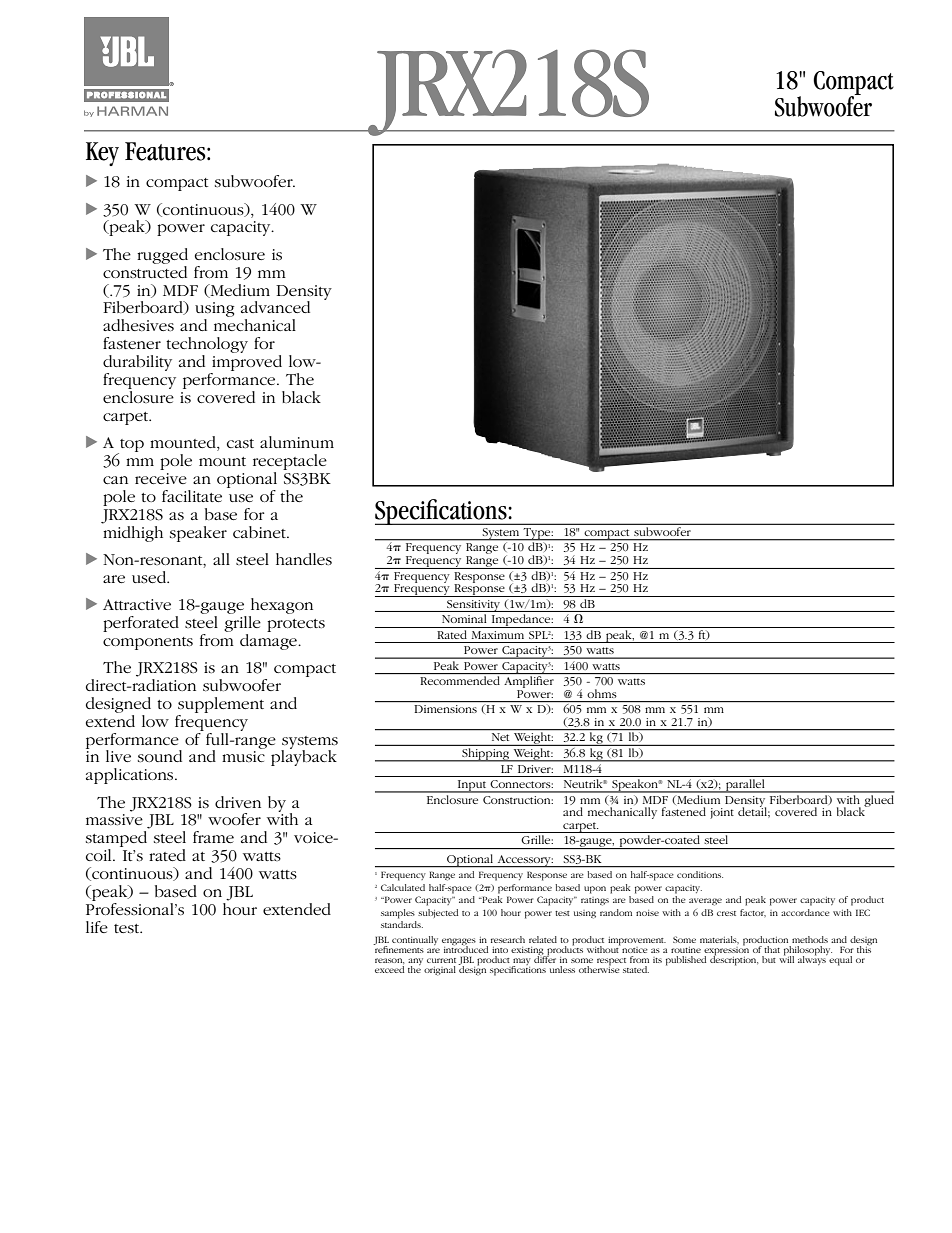  Describe the element at coordinates (745, 786) in the screenshot. I see `parallel` at that location.
